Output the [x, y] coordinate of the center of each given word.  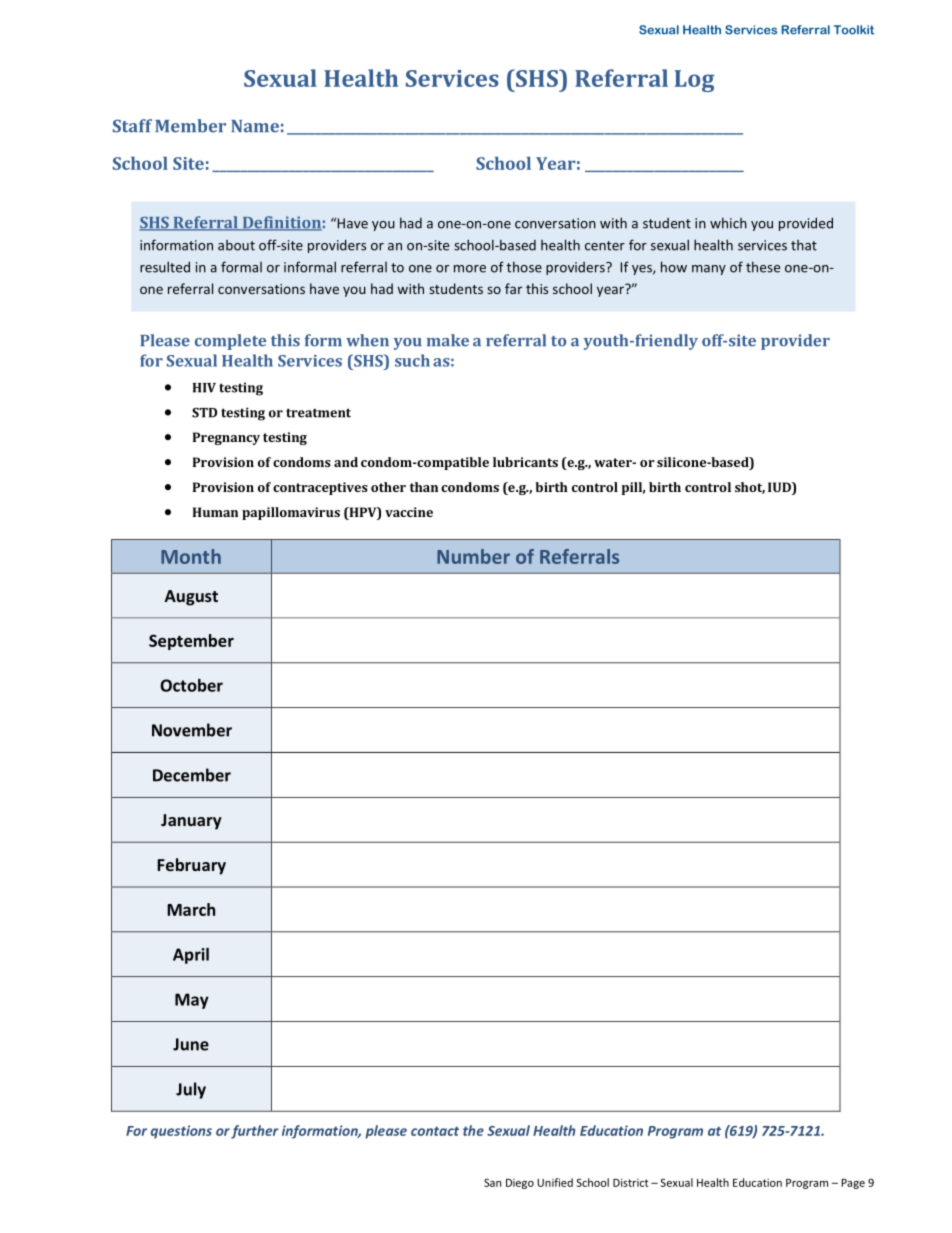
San [492, 1182]
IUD [780, 488]
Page [853, 1184]
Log [694, 81]
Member [190, 126]
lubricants [525, 462]
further [254, 1132]
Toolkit [854, 30]
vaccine [409, 512]
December [192, 775]
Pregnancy [226, 438]
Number [473, 556]
